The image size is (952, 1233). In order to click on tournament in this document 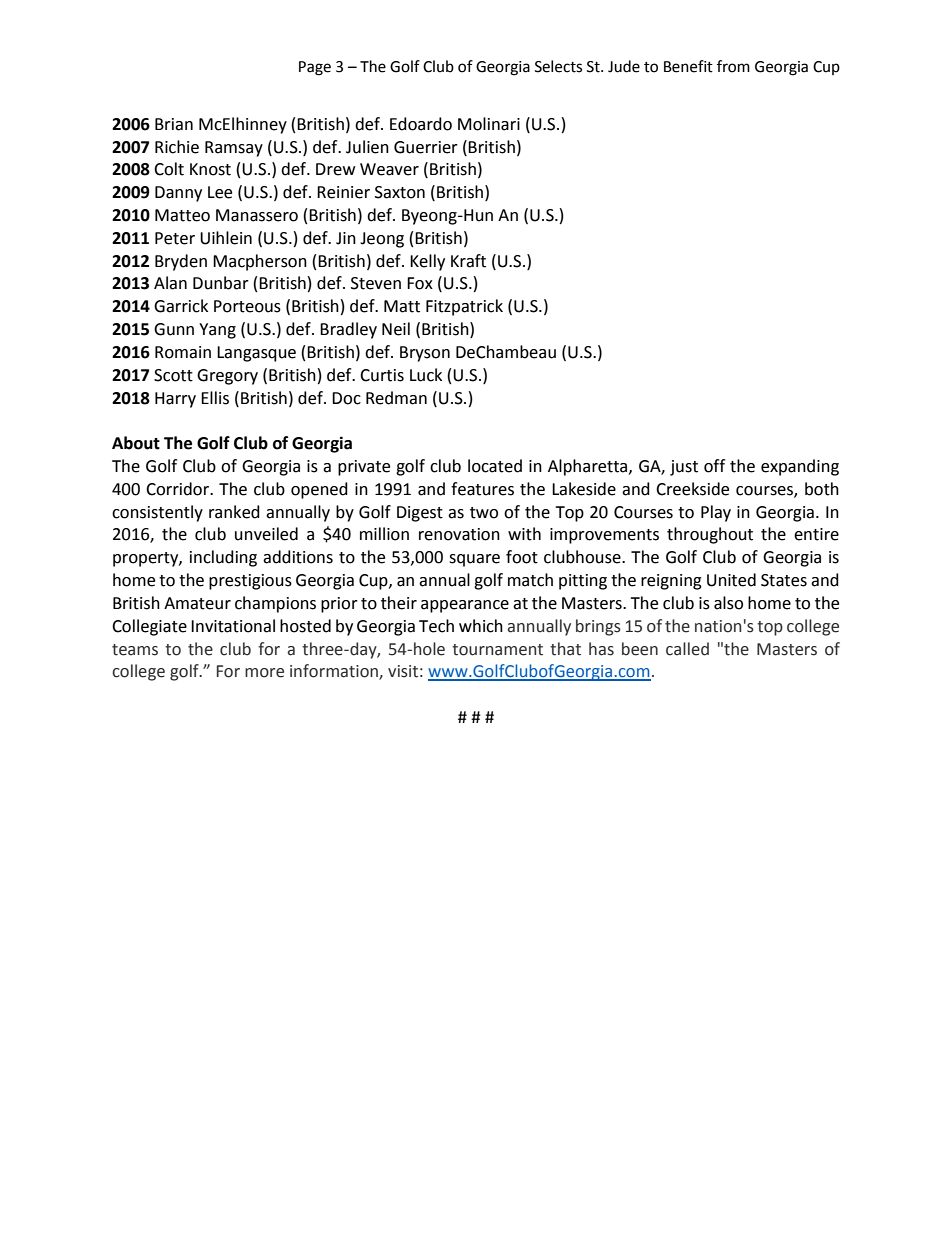, I will do `click(497, 650)`.
